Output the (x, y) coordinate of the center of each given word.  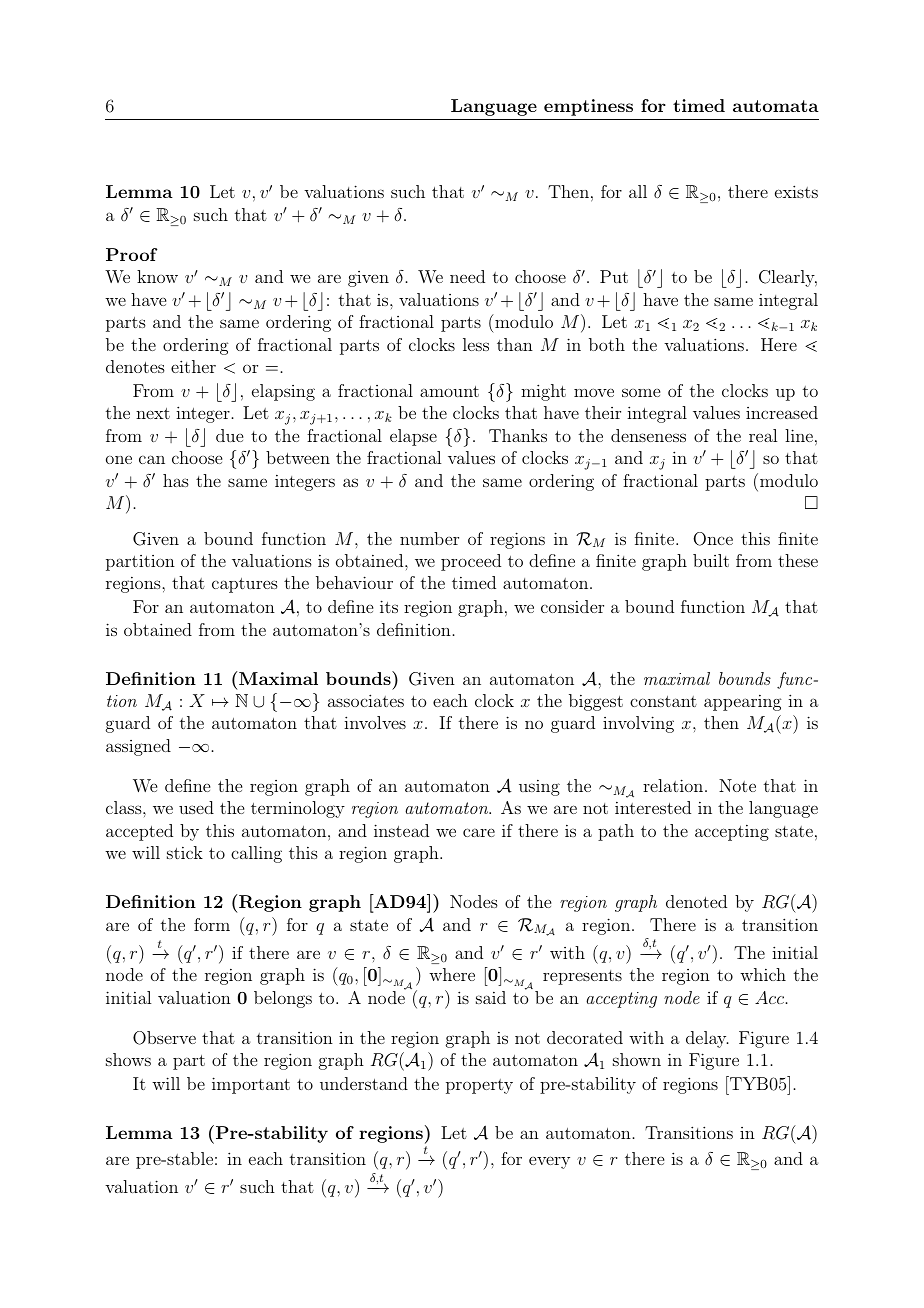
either (193, 366)
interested (653, 807)
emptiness (588, 107)
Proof (132, 254)
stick (185, 852)
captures (245, 585)
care (479, 832)
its (389, 606)
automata (776, 106)
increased (782, 412)
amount (449, 391)
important (251, 1085)
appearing (743, 703)
